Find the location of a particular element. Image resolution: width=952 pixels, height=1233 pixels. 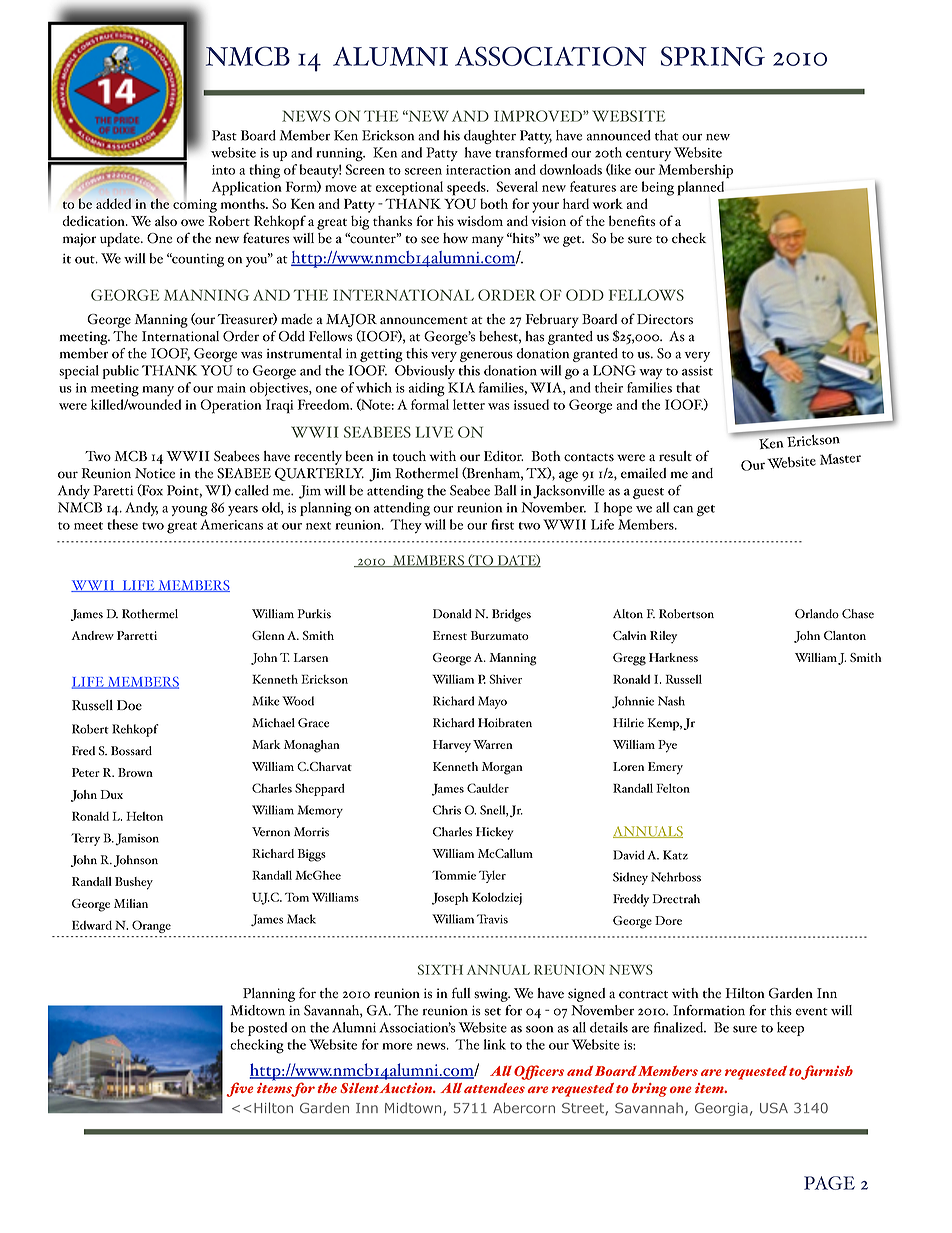

Donald is located at coordinates (452, 614).
